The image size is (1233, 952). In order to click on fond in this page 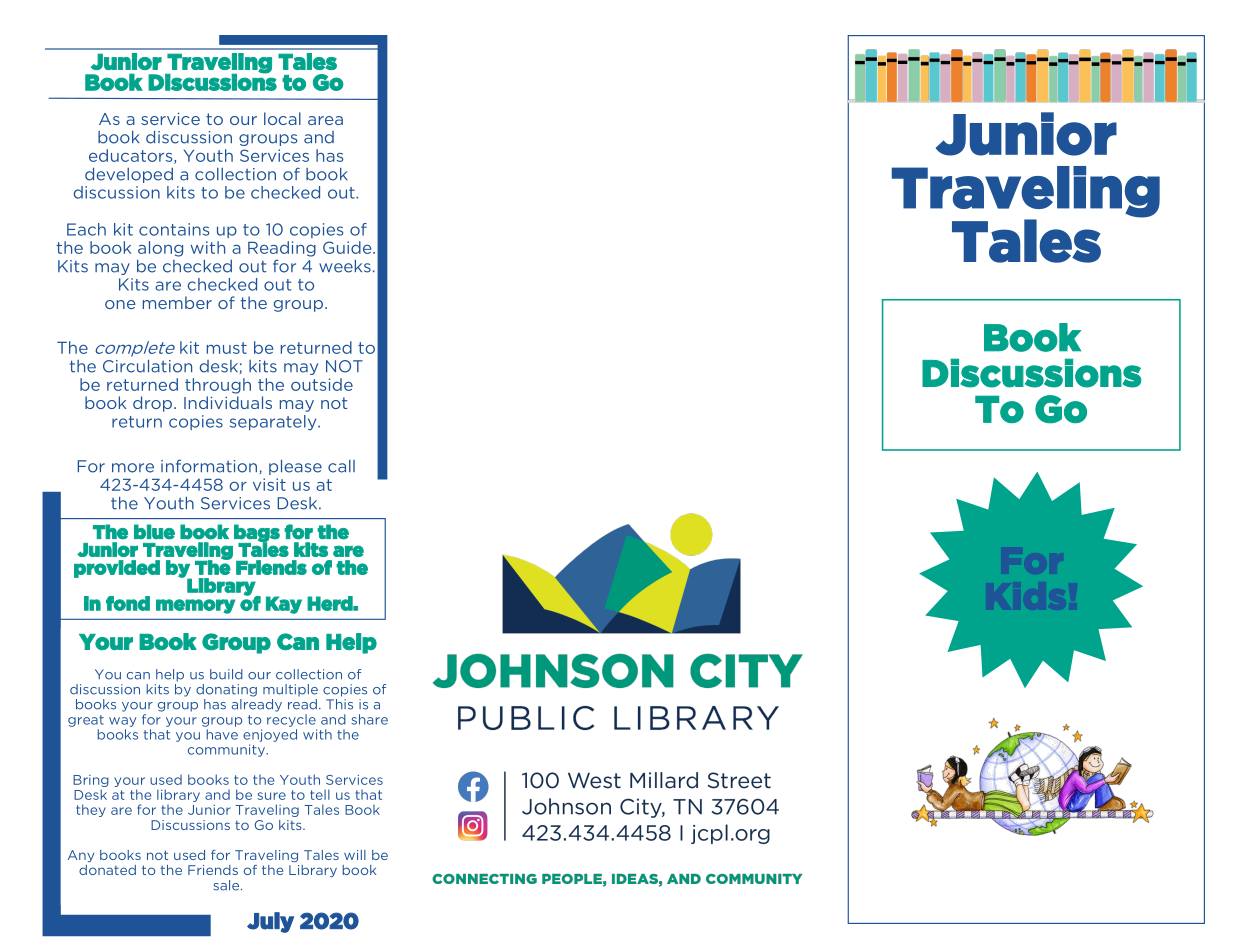, I will do `click(128, 603)`.
